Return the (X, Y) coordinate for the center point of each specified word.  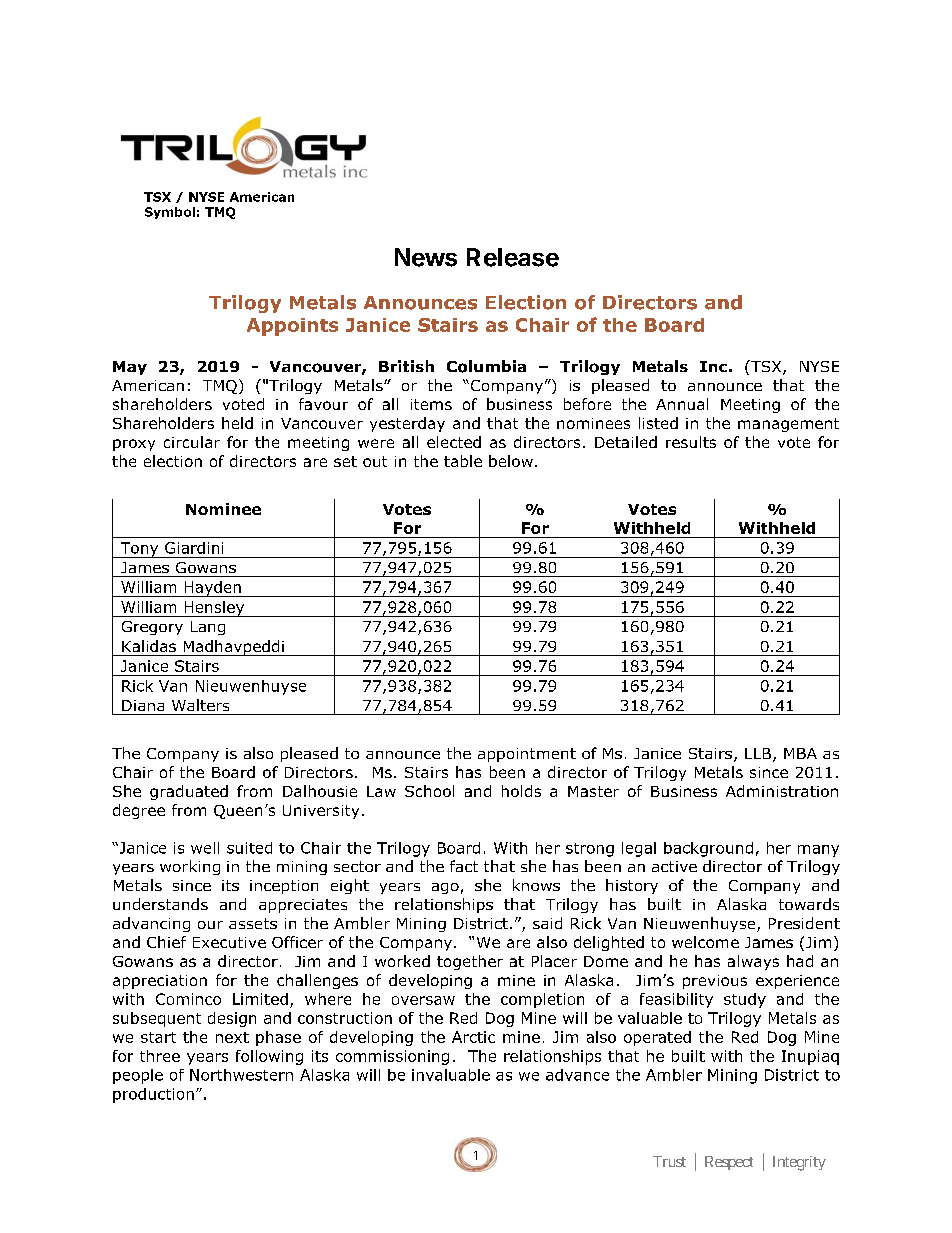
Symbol (170, 213)
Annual (682, 404)
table (463, 461)
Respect (729, 1163)
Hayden (212, 589)
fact (464, 866)
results (691, 442)
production (153, 1095)
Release (513, 257)
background (708, 849)
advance (577, 1075)
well (205, 848)
